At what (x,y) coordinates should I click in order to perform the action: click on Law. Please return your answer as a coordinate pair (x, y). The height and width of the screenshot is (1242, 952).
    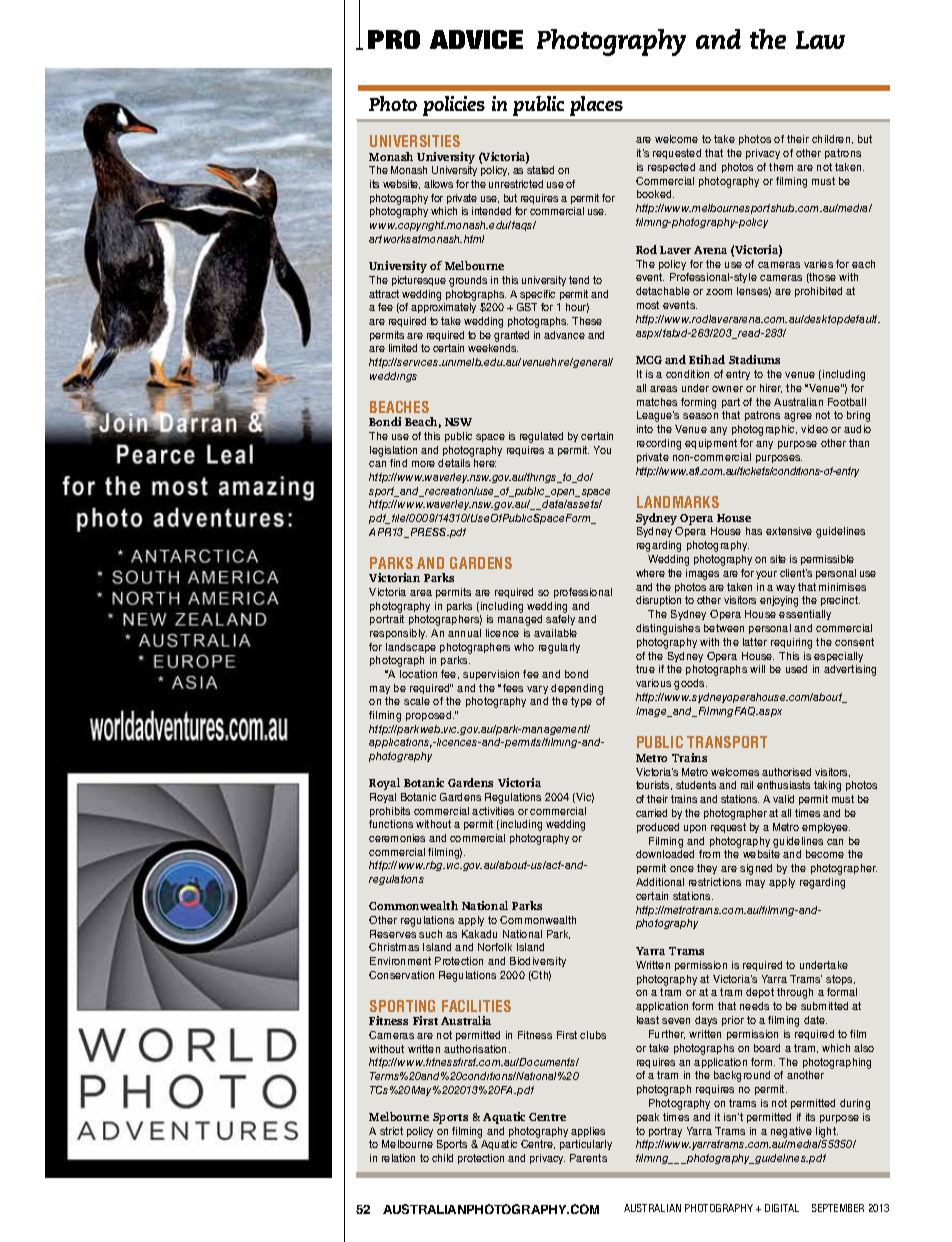
    Looking at the image, I should click on (820, 40).
